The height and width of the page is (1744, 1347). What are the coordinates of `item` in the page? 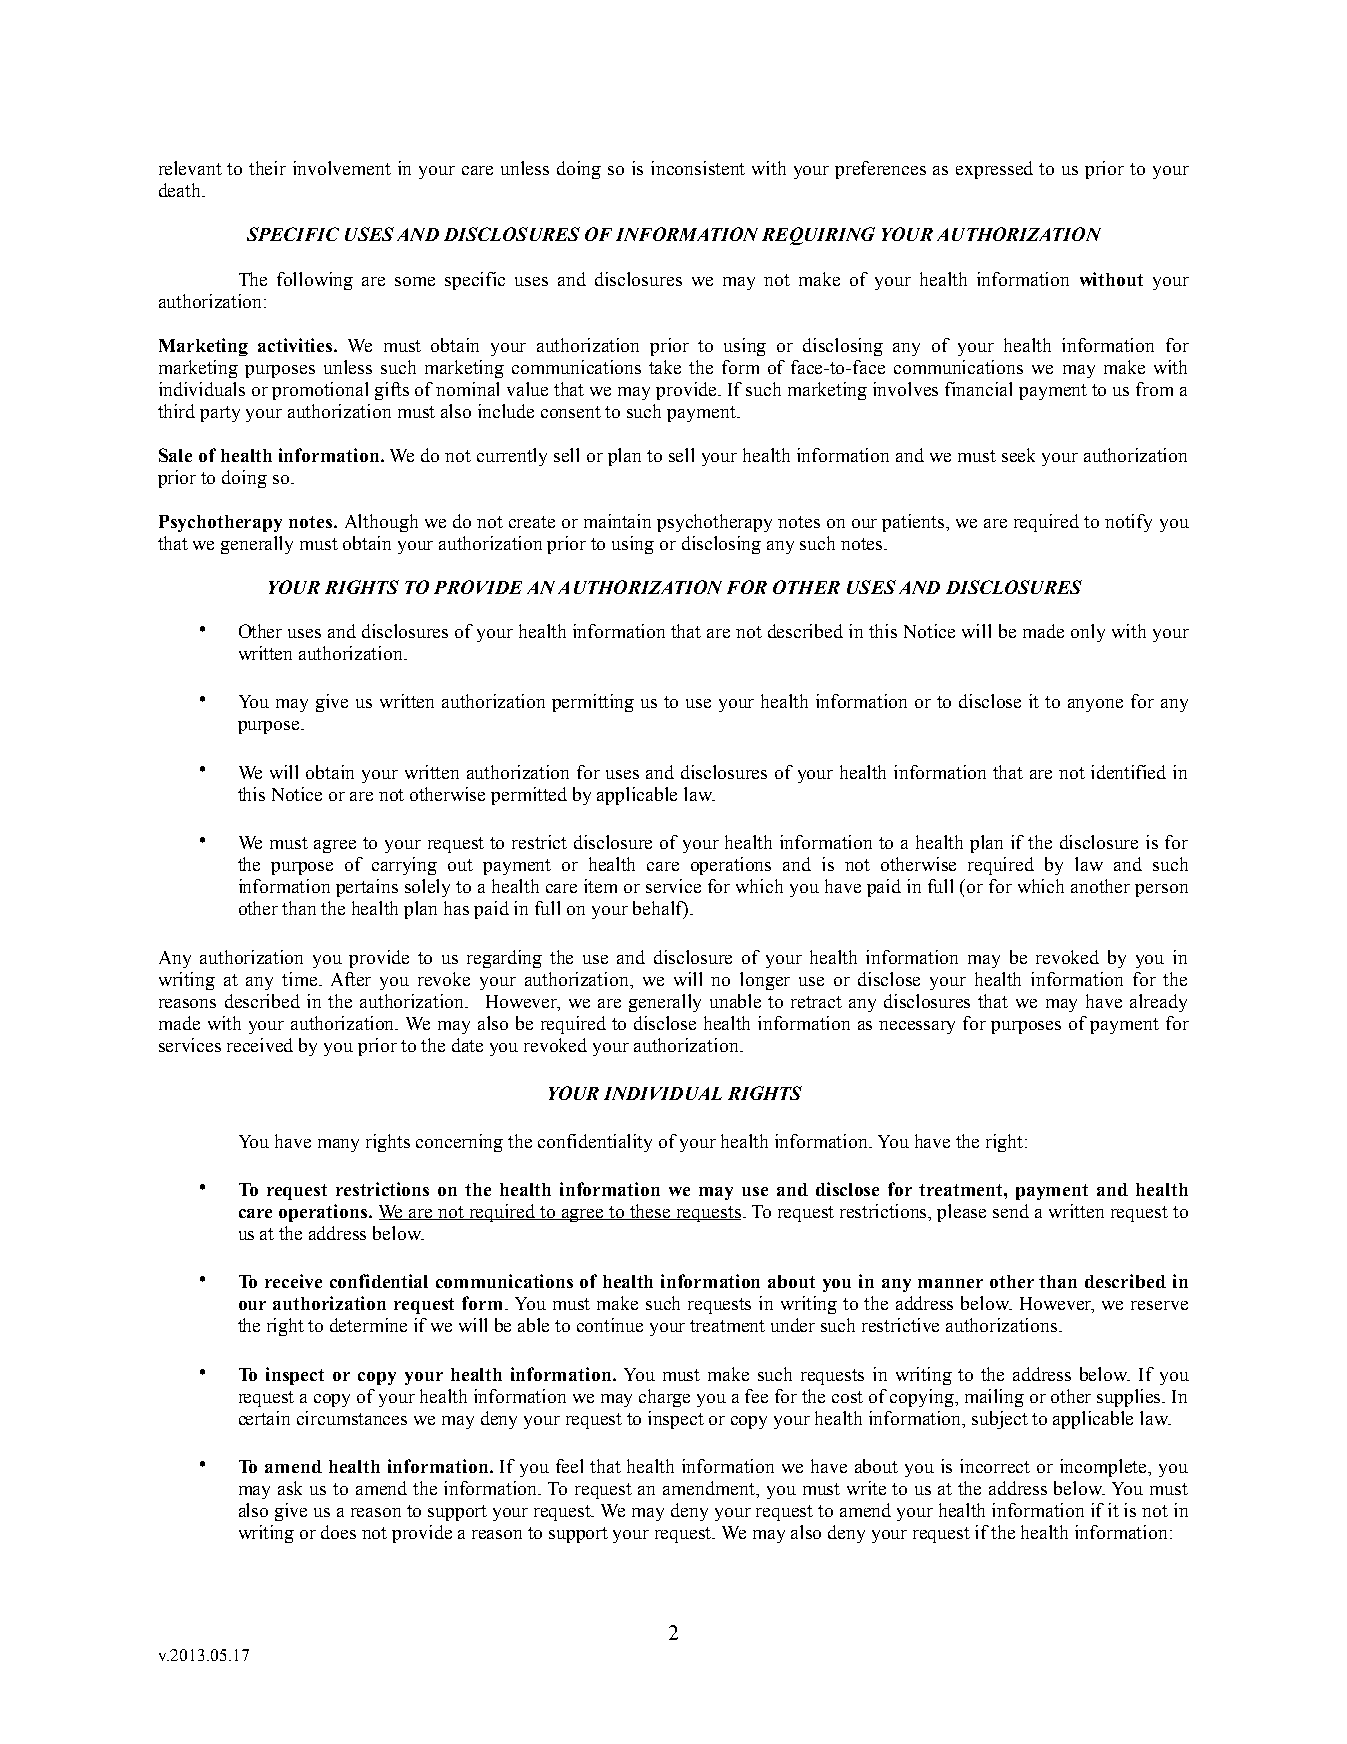 It's located at (600, 886).
